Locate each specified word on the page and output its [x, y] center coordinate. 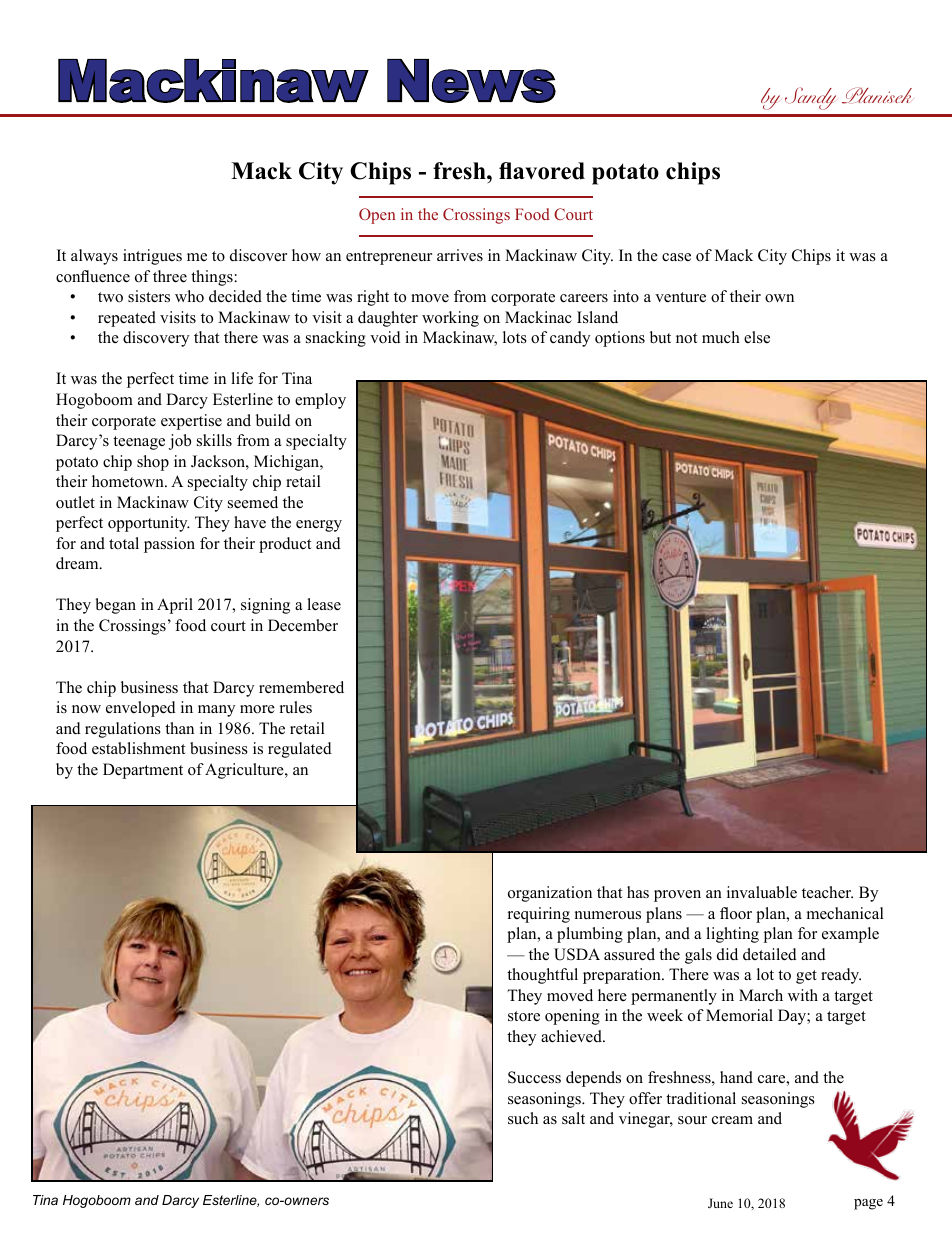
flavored [542, 171]
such [523, 1118]
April [175, 606]
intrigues [152, 257]
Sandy [810, 98]
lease [324, 604]
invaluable [762, 892]
